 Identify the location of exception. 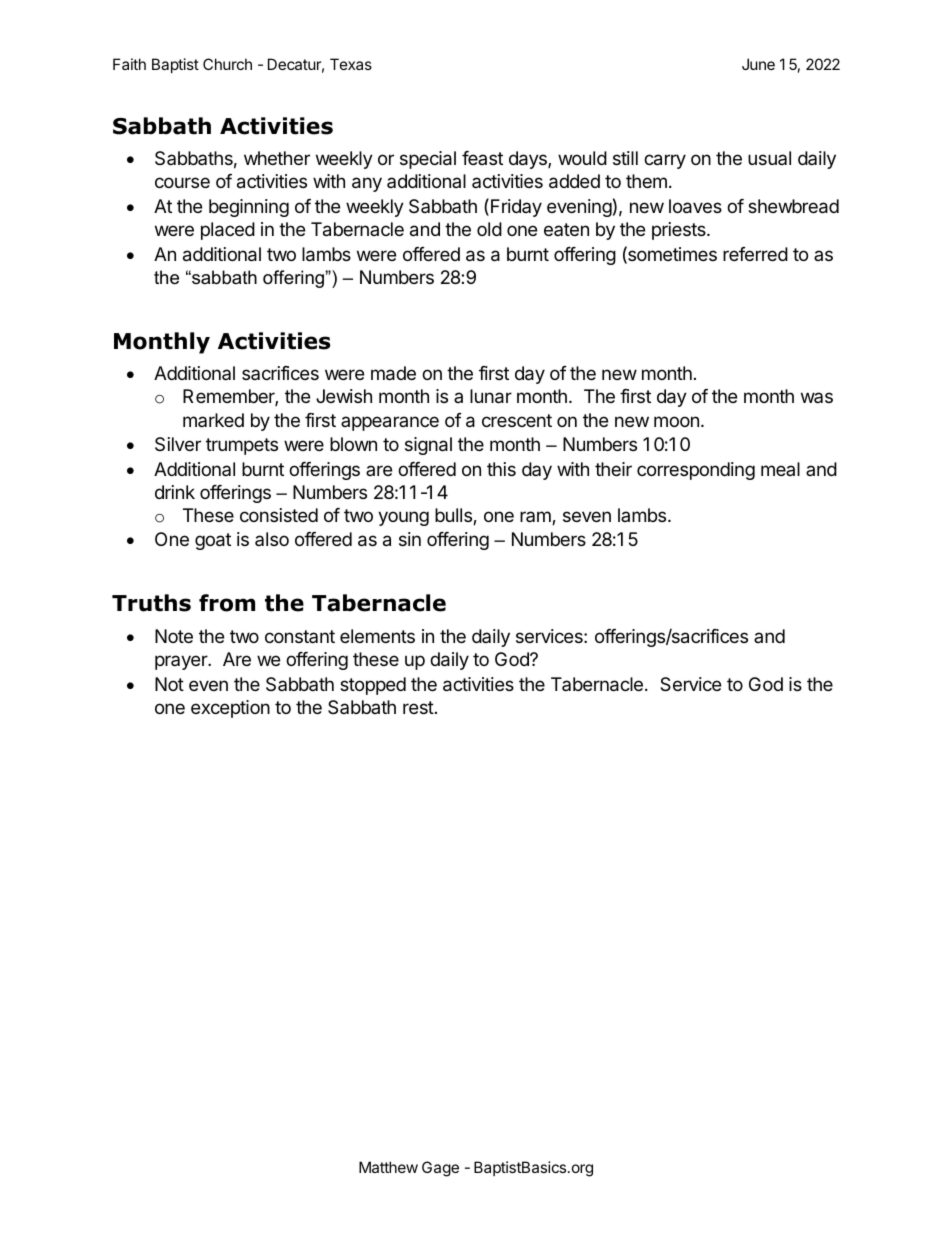
(230, 709).
